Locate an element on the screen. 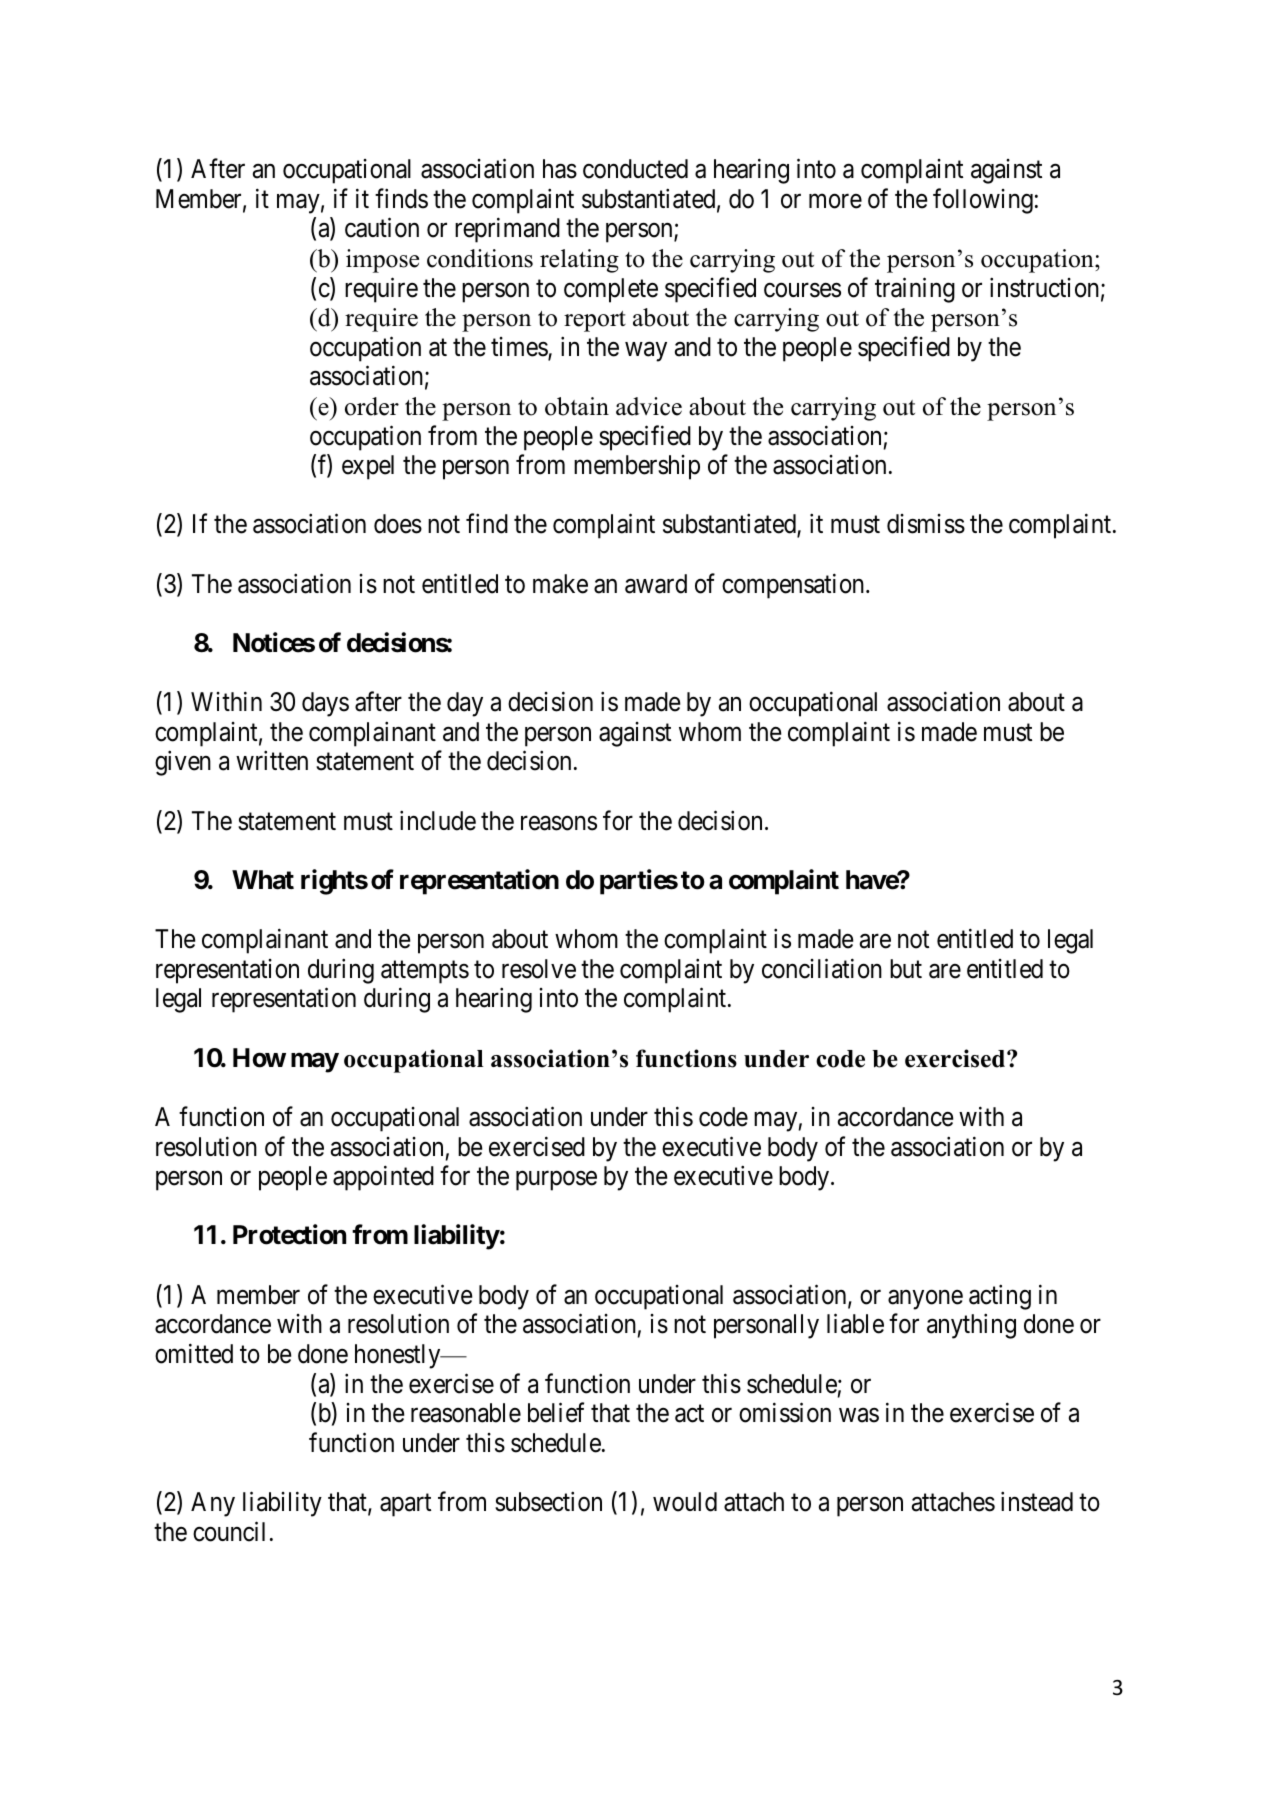 This screenshot has height=1807, width=1278. caution is located at coordinates (382, 228).
